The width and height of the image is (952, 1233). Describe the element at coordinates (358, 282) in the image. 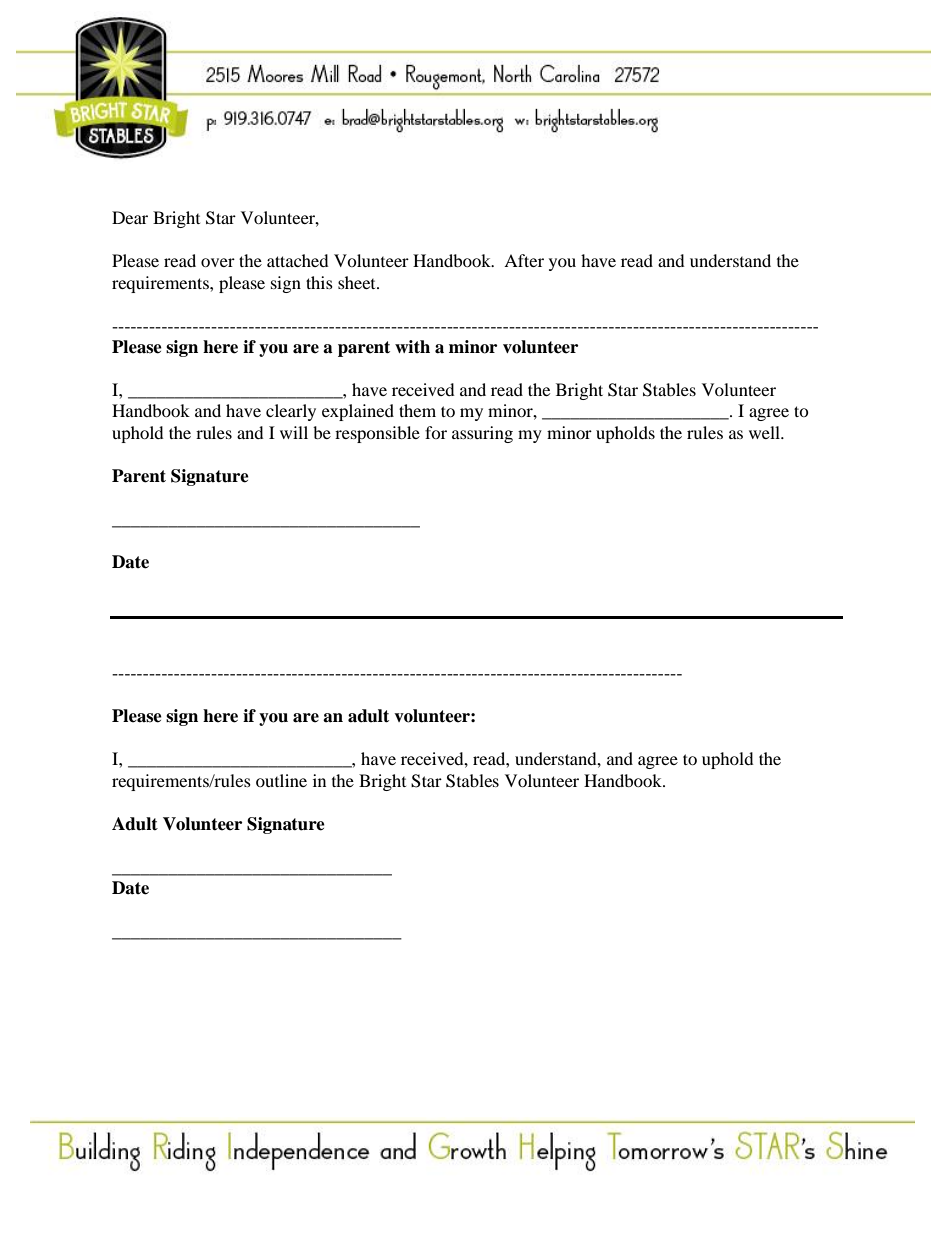

I see `sheet` at that location.
